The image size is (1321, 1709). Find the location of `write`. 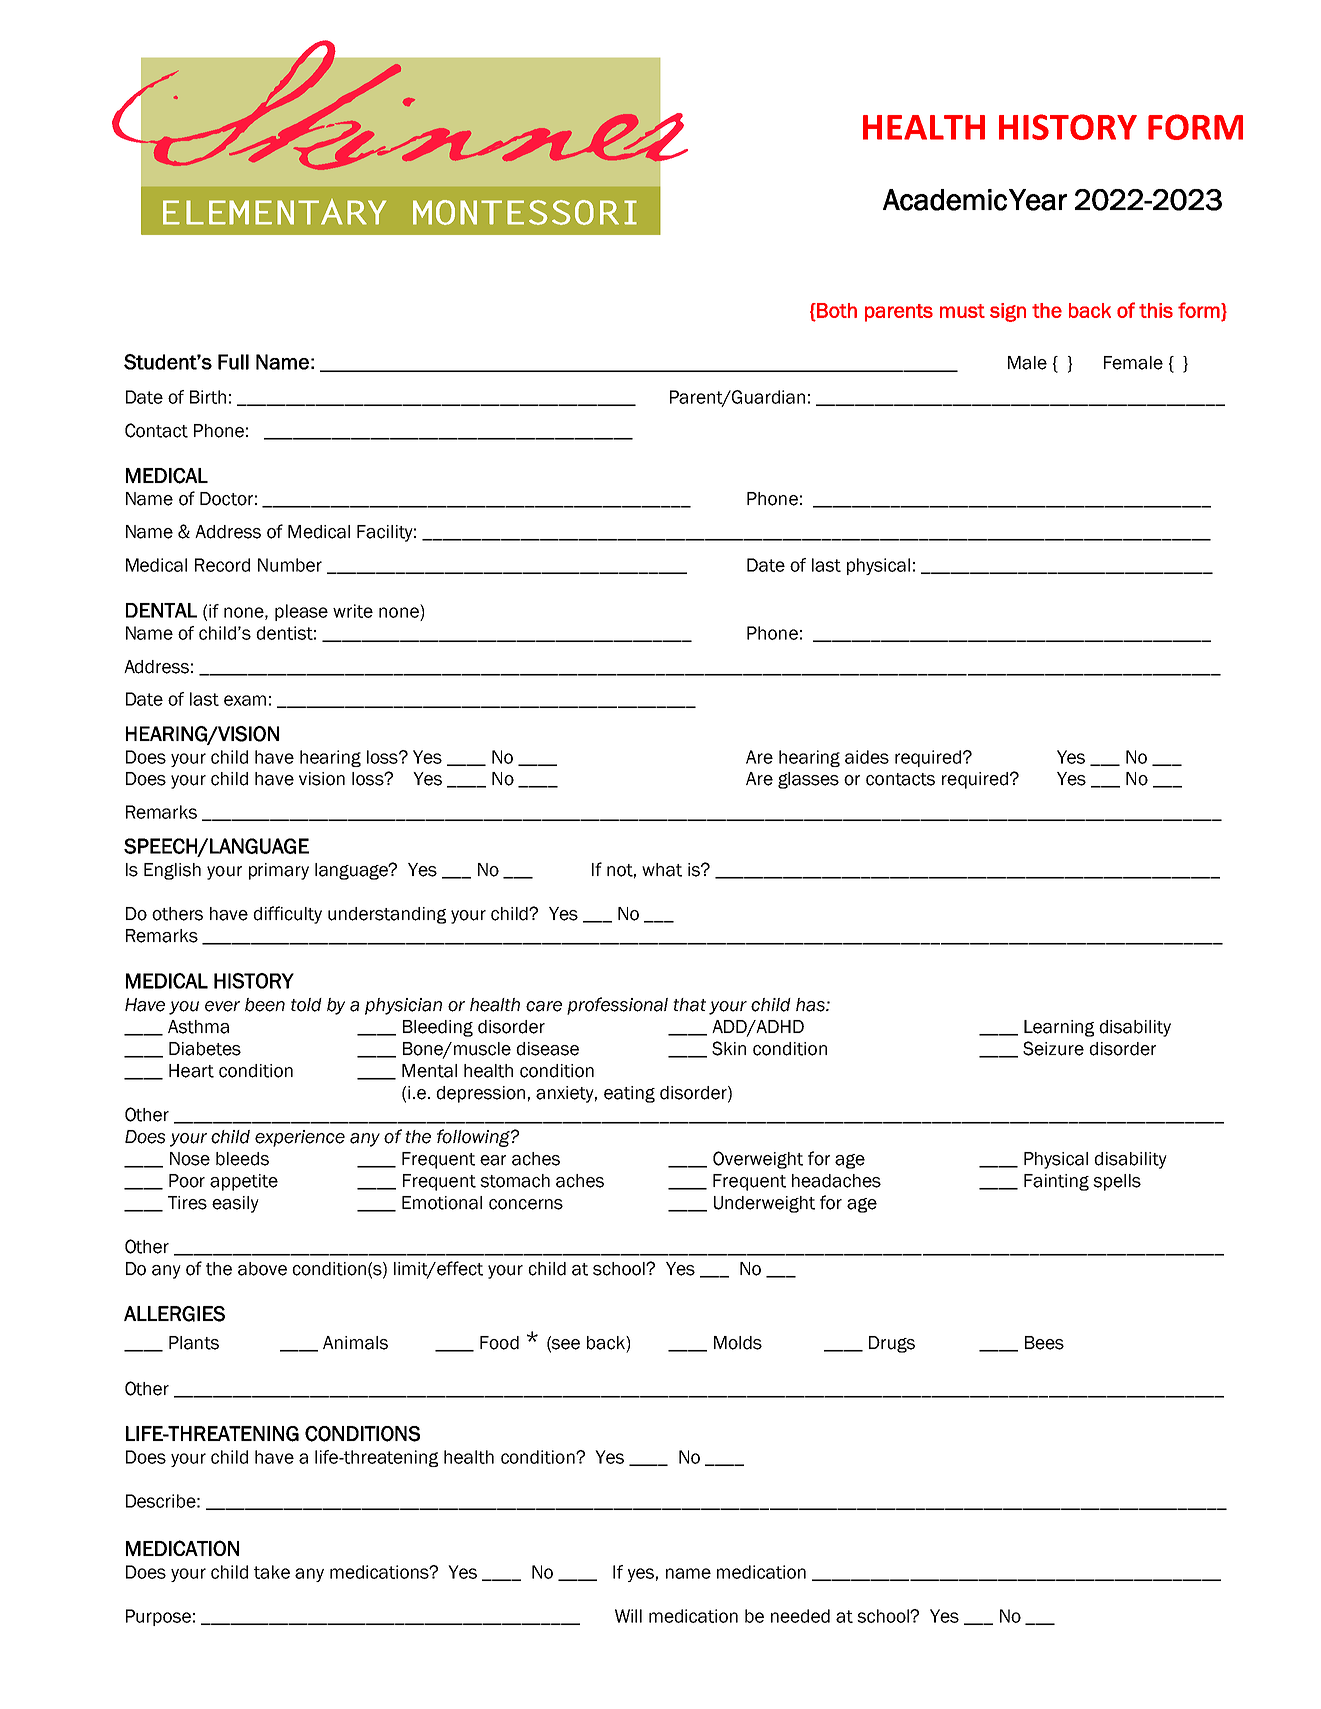

write is located at coordinates (353, 611).
